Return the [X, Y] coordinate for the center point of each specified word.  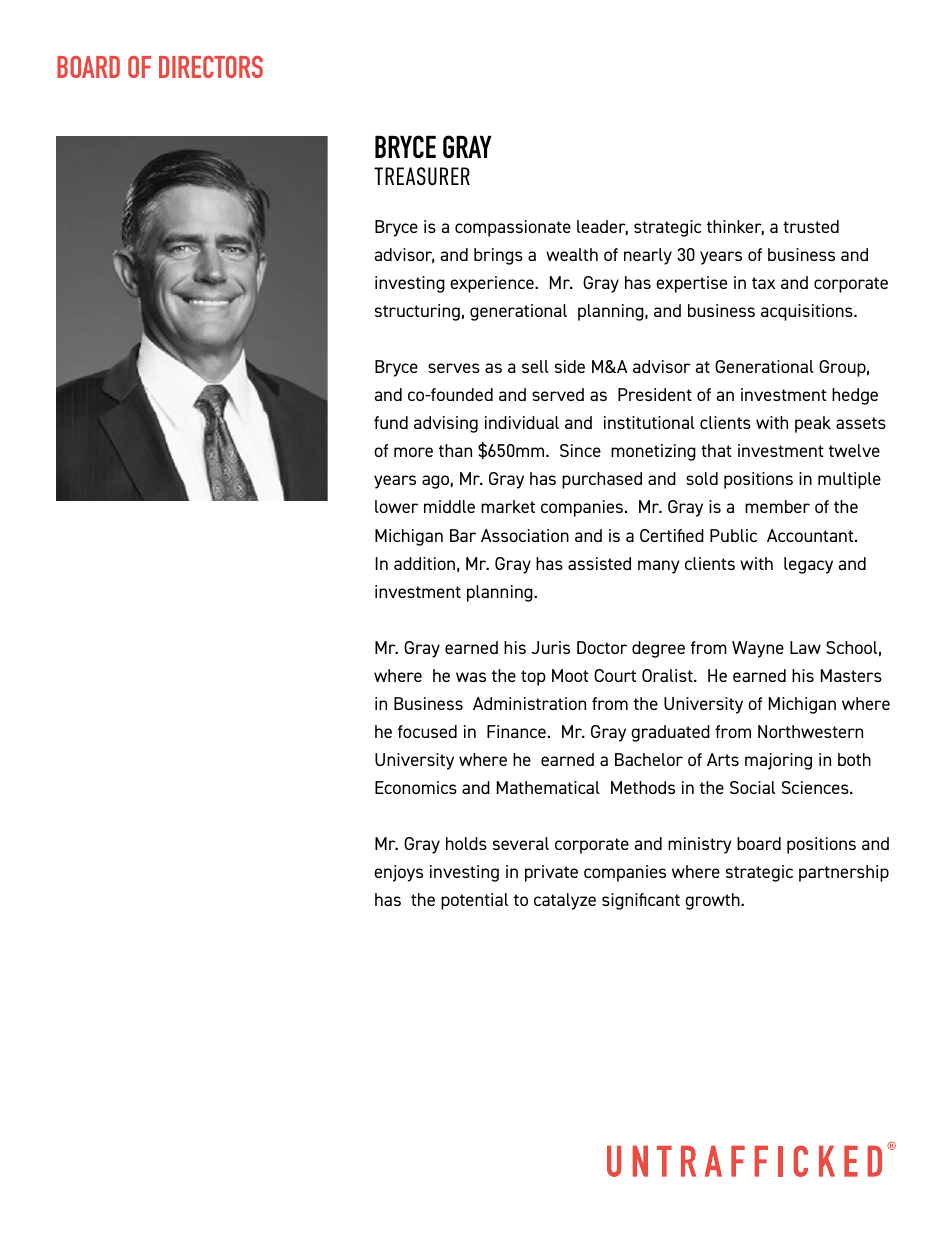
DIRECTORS [211, 67]
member [777, 506]
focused [427, 731]
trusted [811, 226]
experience [493, 284]
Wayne [758, 649]
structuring [417, 312]
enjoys [398, 873]
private [551, 873]
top [533, 678]
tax [763, 283]
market [508, 506]
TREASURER [422, 176]
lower [396, 506]
